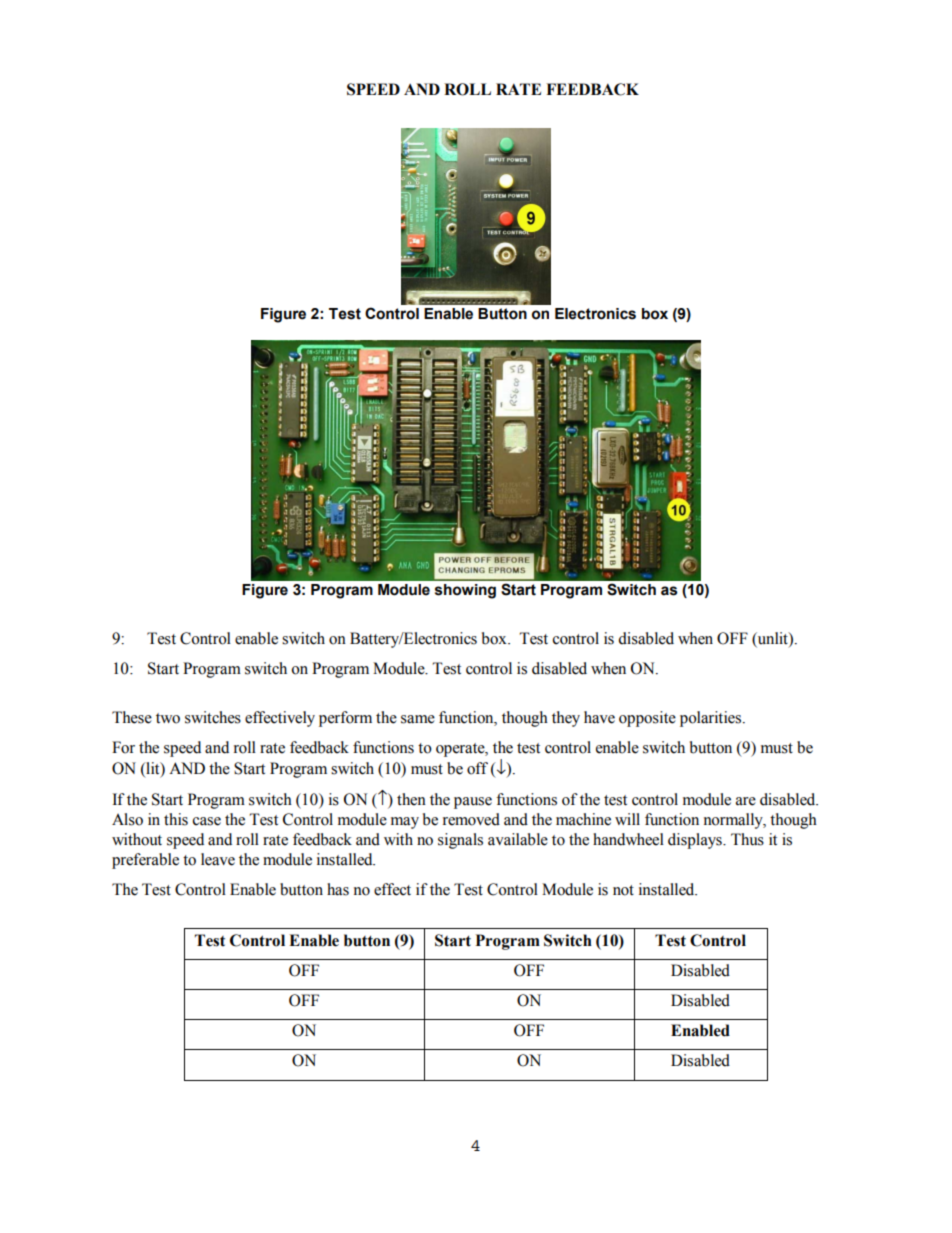 Image resolution: width=952 pixels, height=1233 pixels. Describe the element at coordinates (218, 859) in the screenshot. I see `leave` at that location.
